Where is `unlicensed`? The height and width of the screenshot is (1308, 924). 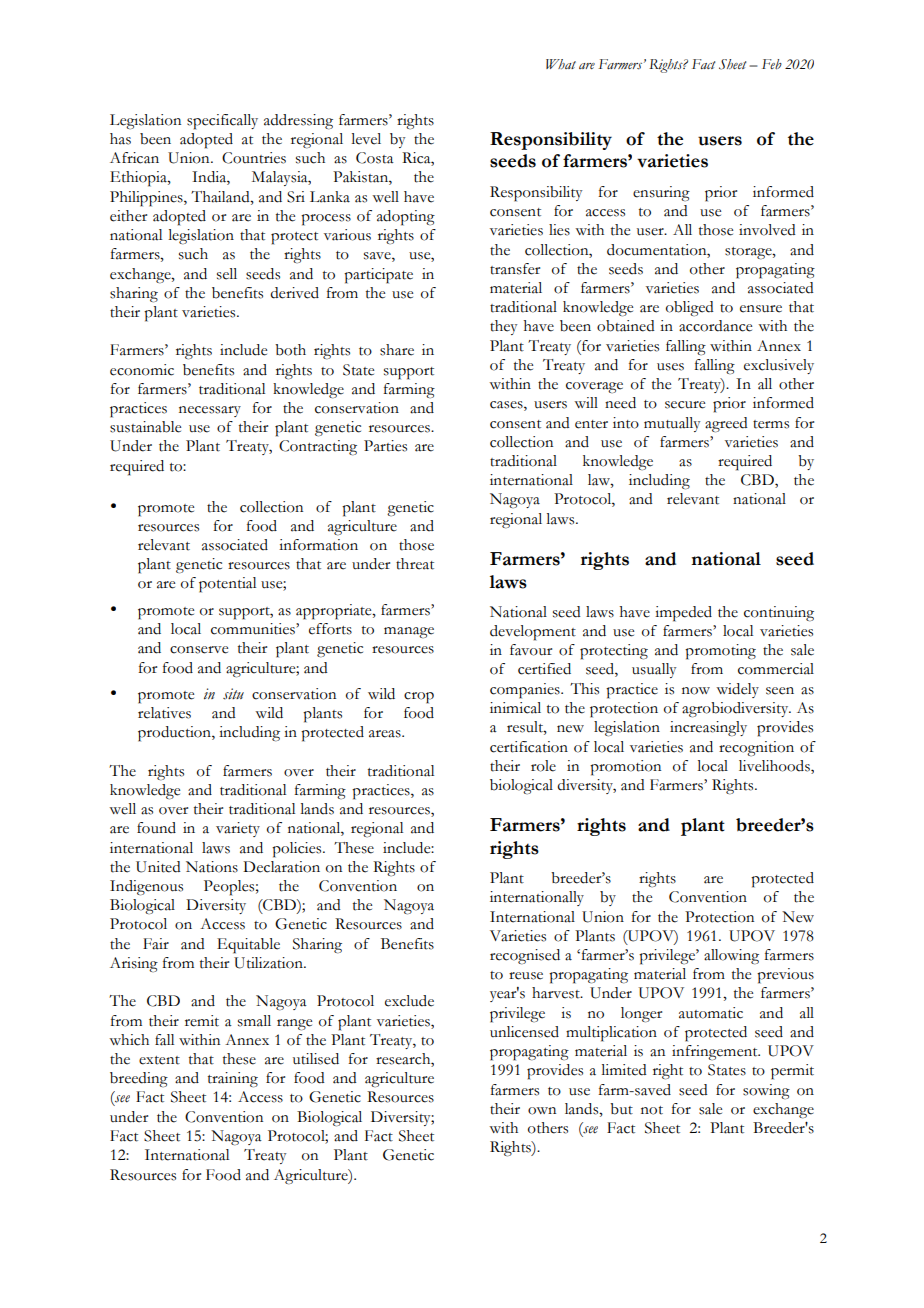
unlicensed is located at coordinates (524, 1032).
